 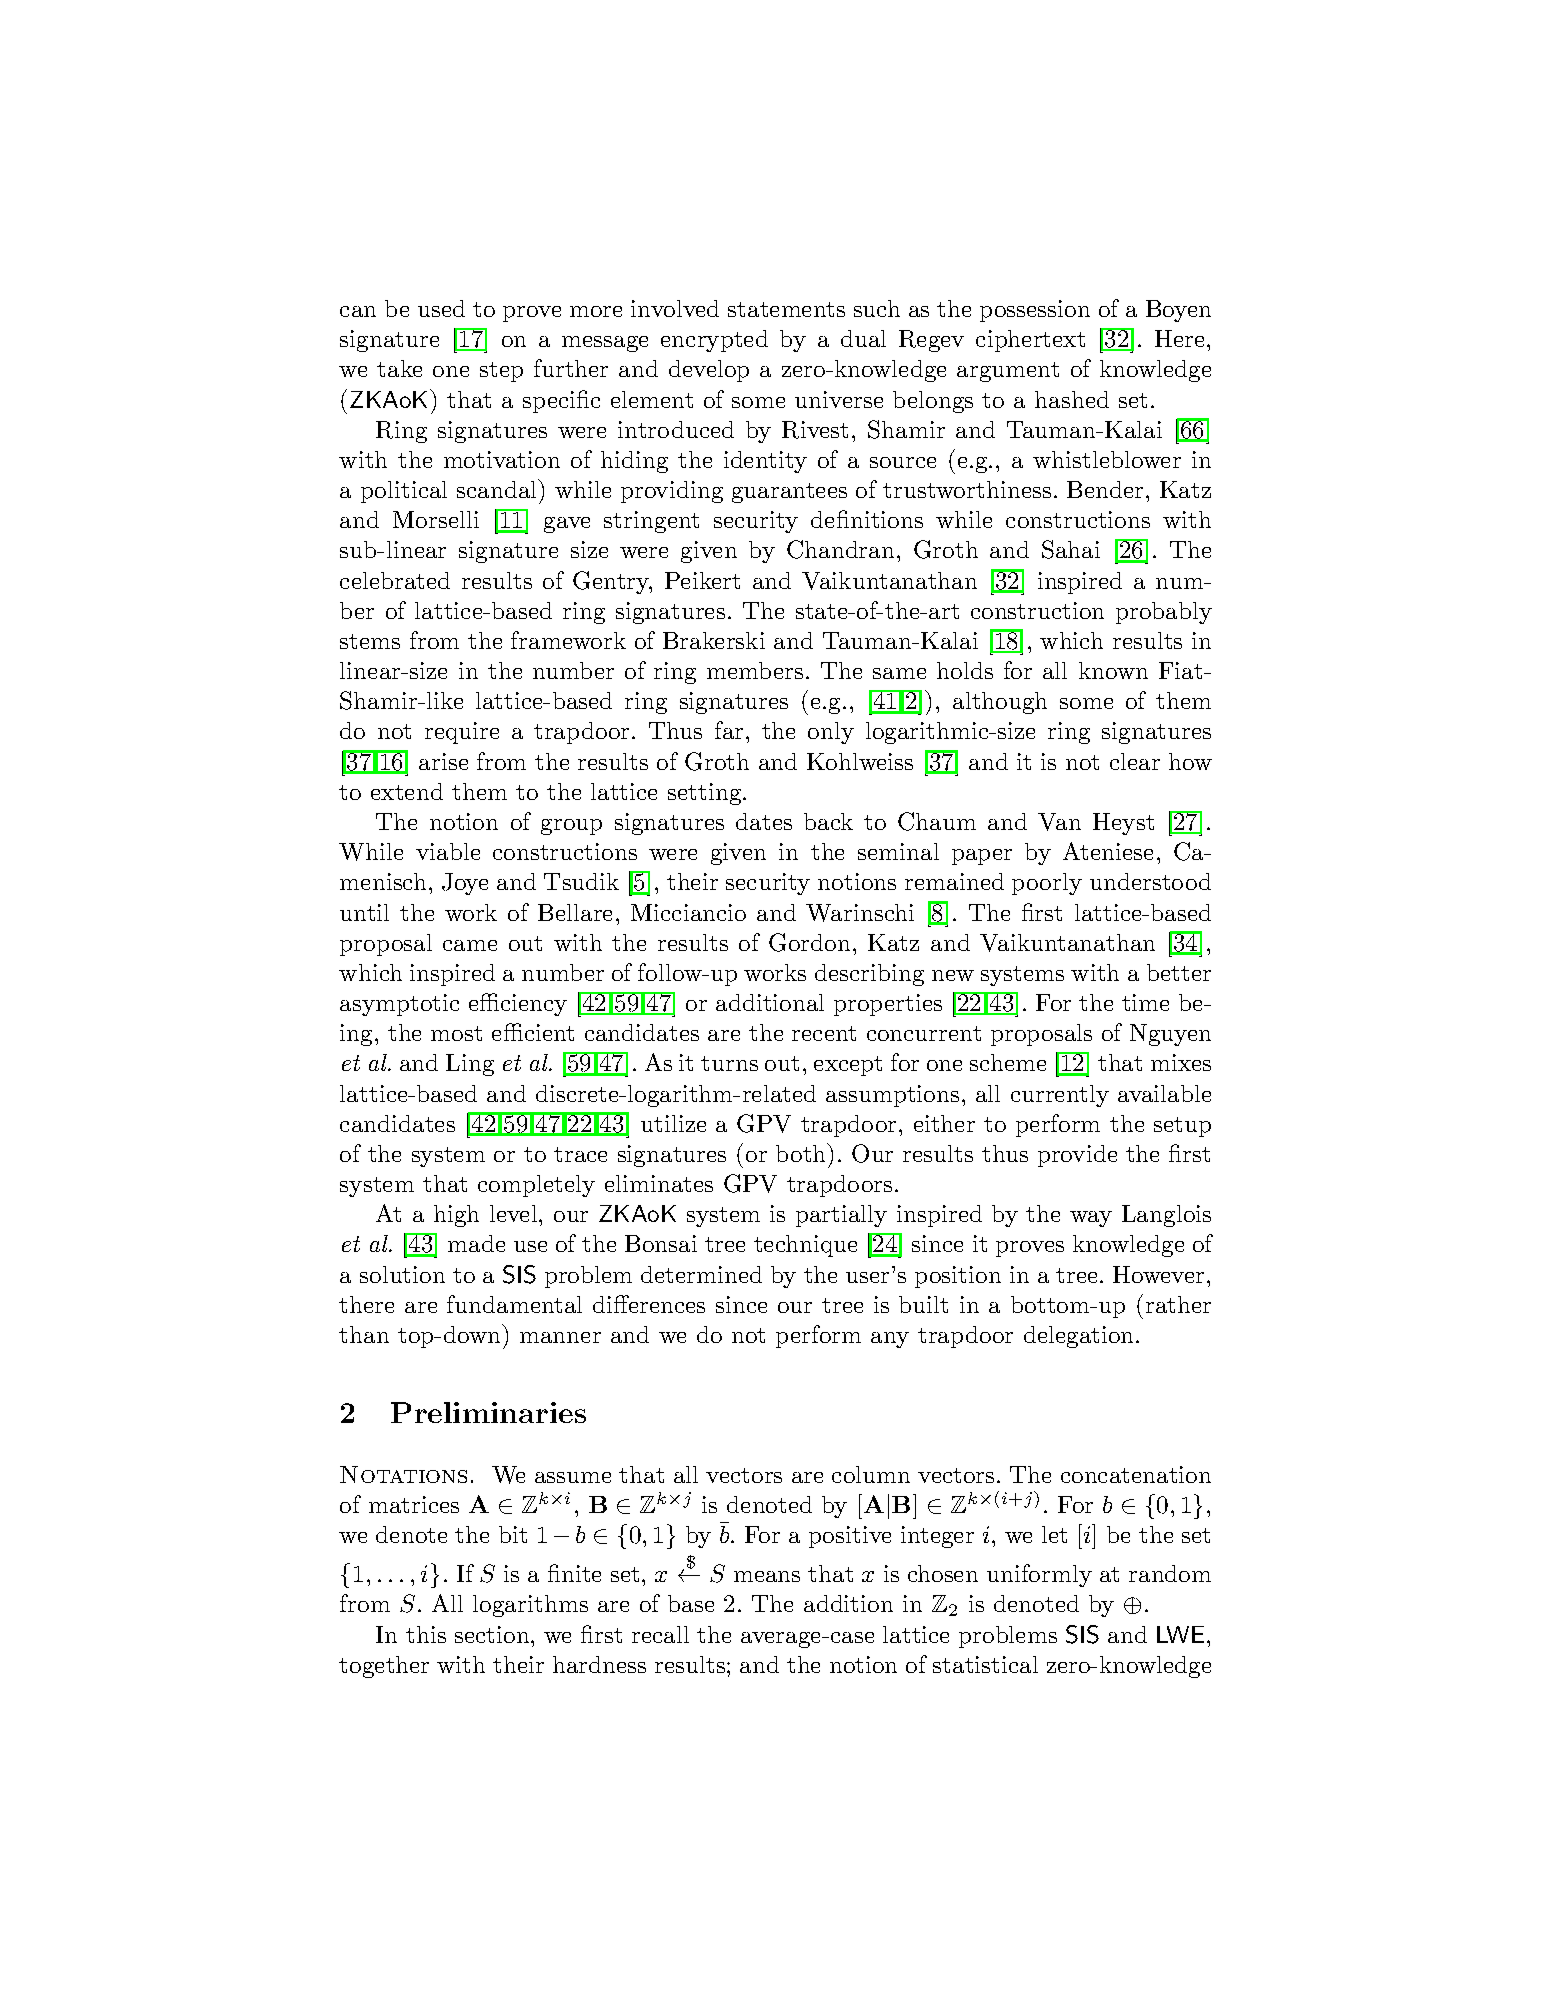 I want to click on technique, so click(x=805, y=1246).
